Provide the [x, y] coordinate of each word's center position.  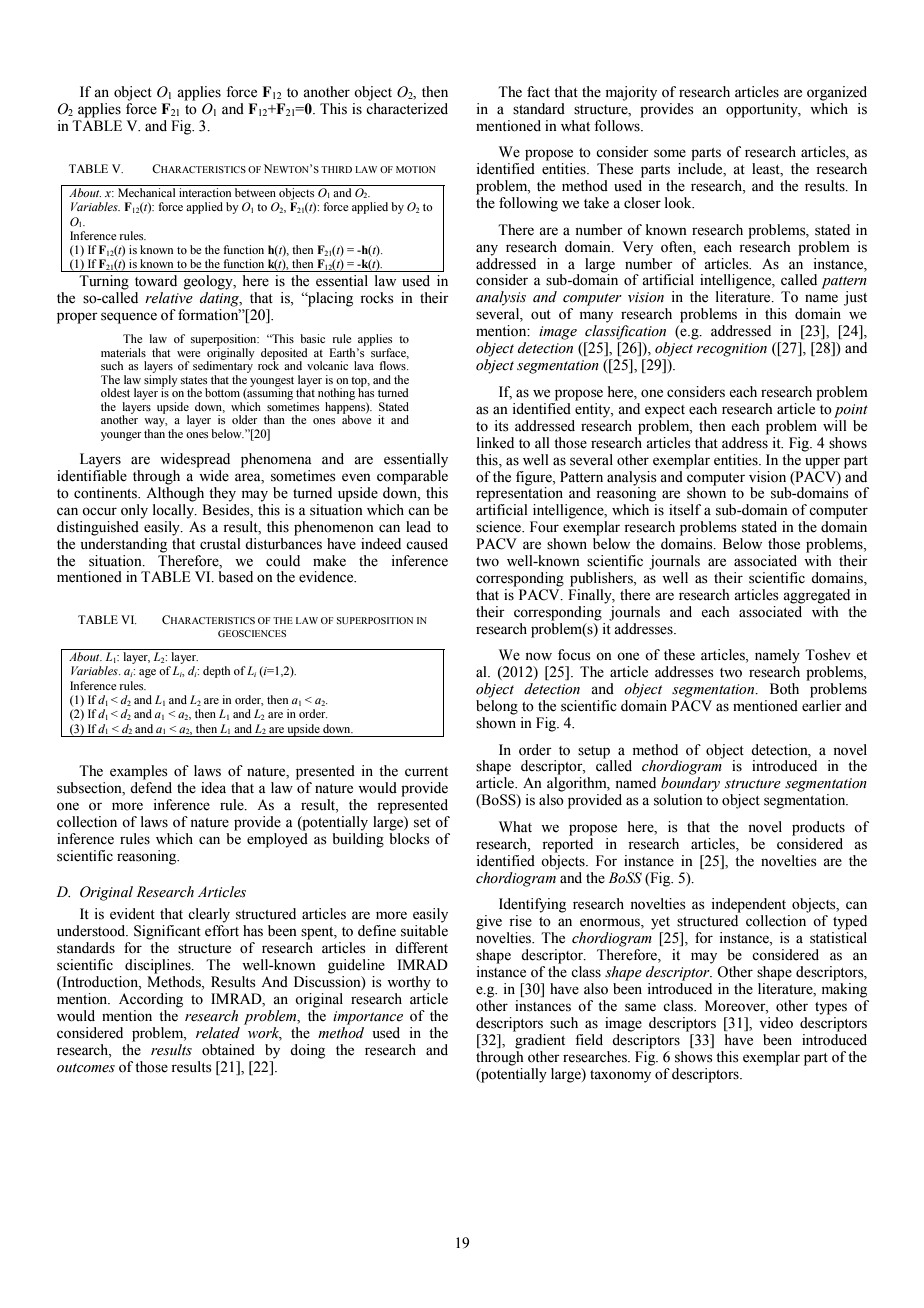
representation [519, 493]
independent [748, 905]
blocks [409, 839]
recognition [732, 350]
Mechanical [146, 192]
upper [822, 463]
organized [837, 93]
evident [132, 914]
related [218, 1033]
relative [169, 296]
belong [497, 707]
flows [393, 365]
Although [175, 494]
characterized [407, 109]
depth [216, 672]
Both [784, 689]
